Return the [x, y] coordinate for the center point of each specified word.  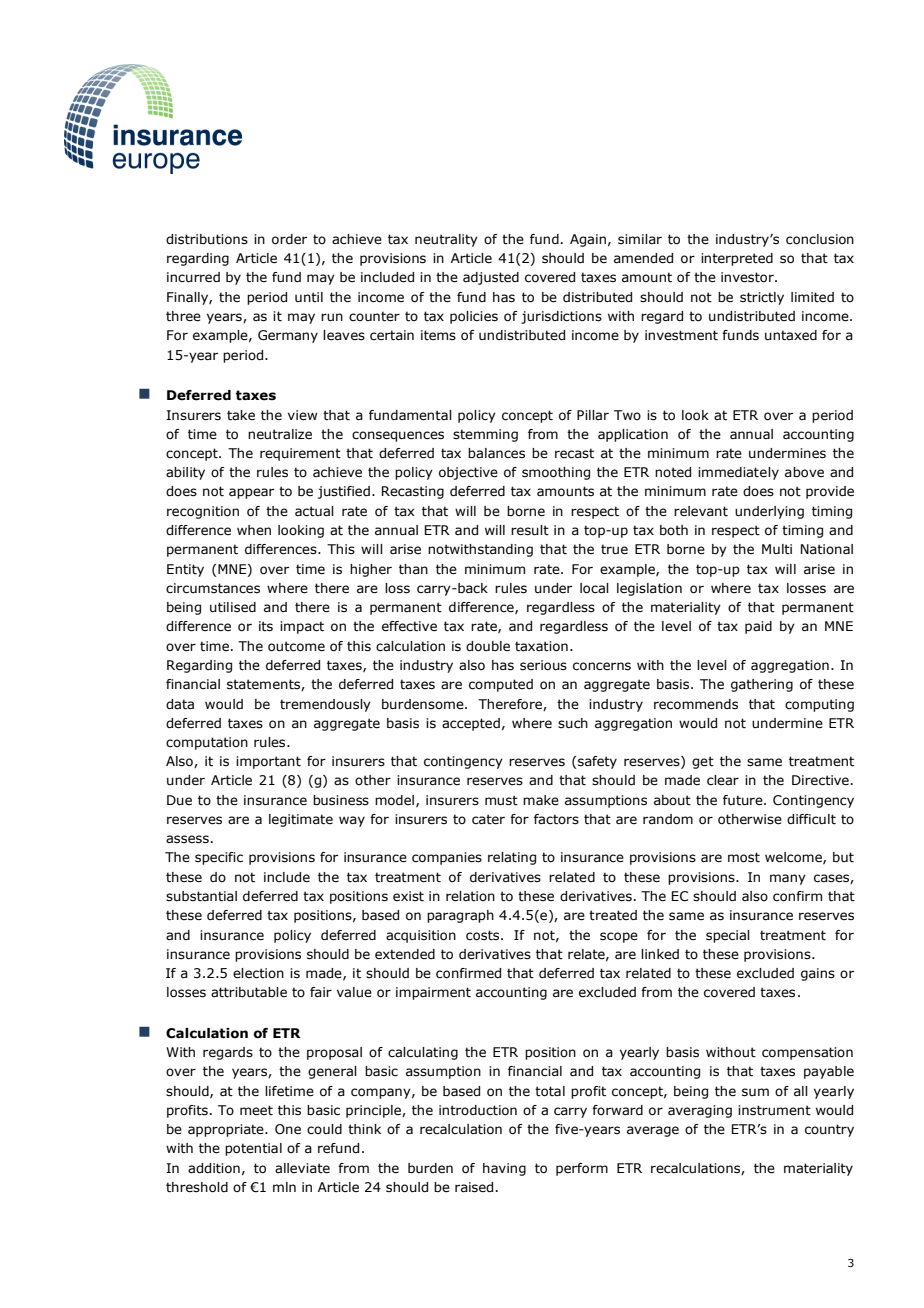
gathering [762, 685]
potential [253, 1149]
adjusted [491, 278]
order [289, 239]
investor [748, 277]
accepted [471, 724]
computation [207, 743]
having [504, 1169]
